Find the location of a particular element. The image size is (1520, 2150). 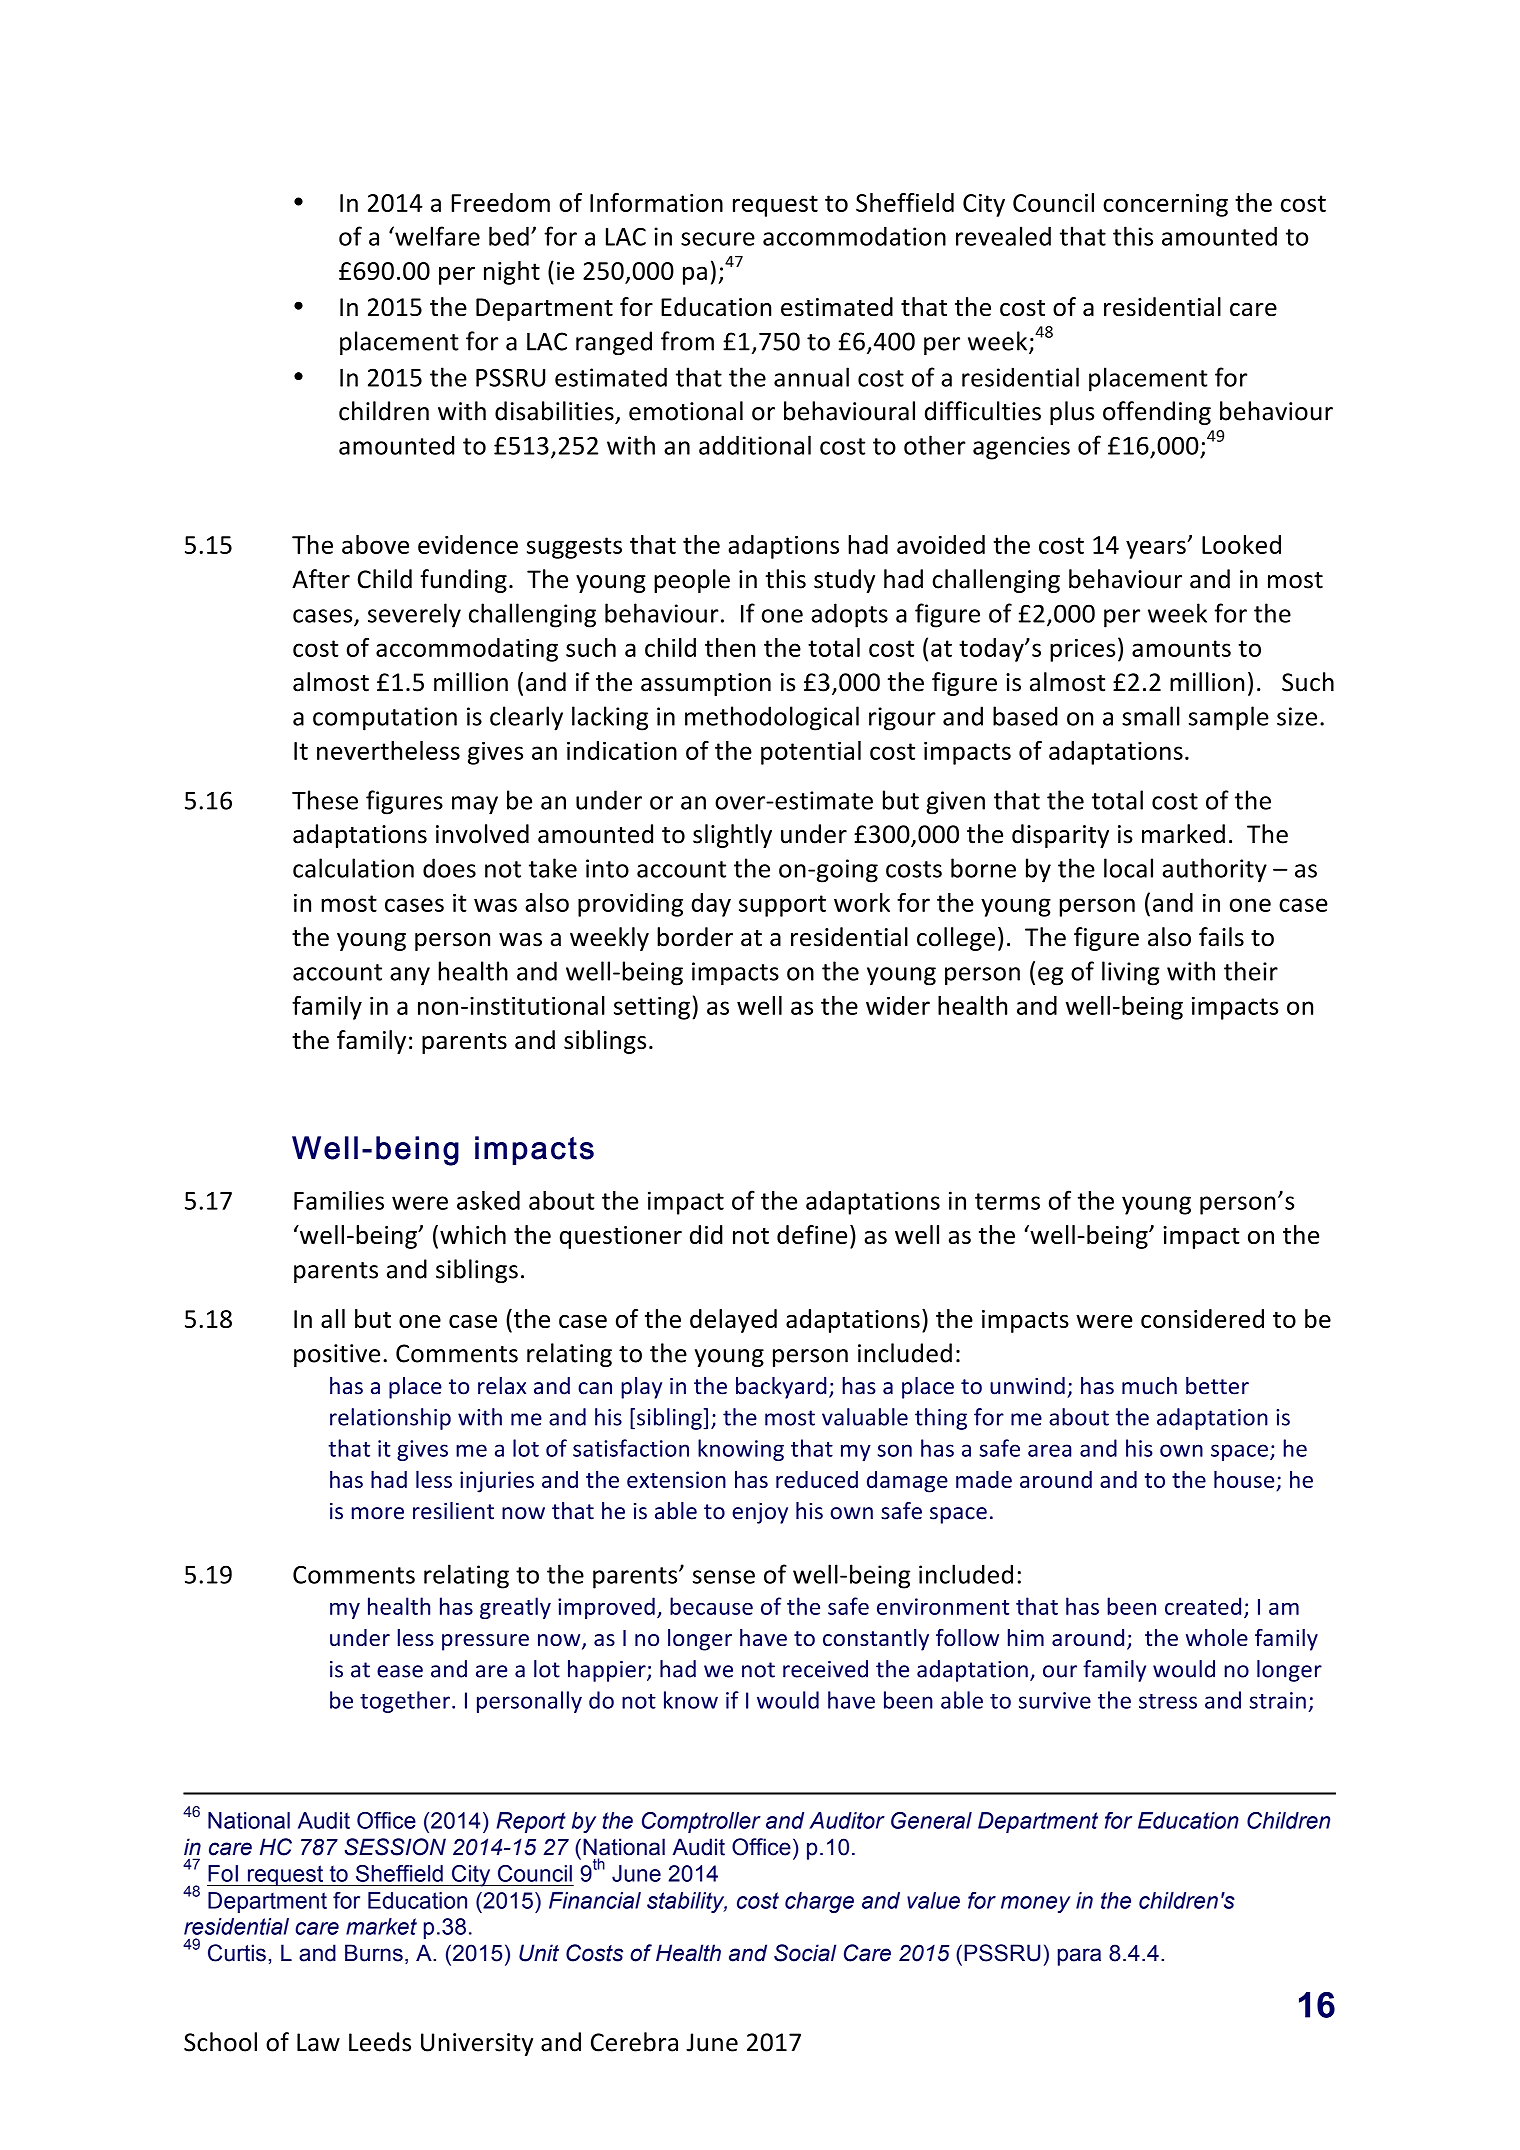

Burns is located at coordinates (374, 1953).
